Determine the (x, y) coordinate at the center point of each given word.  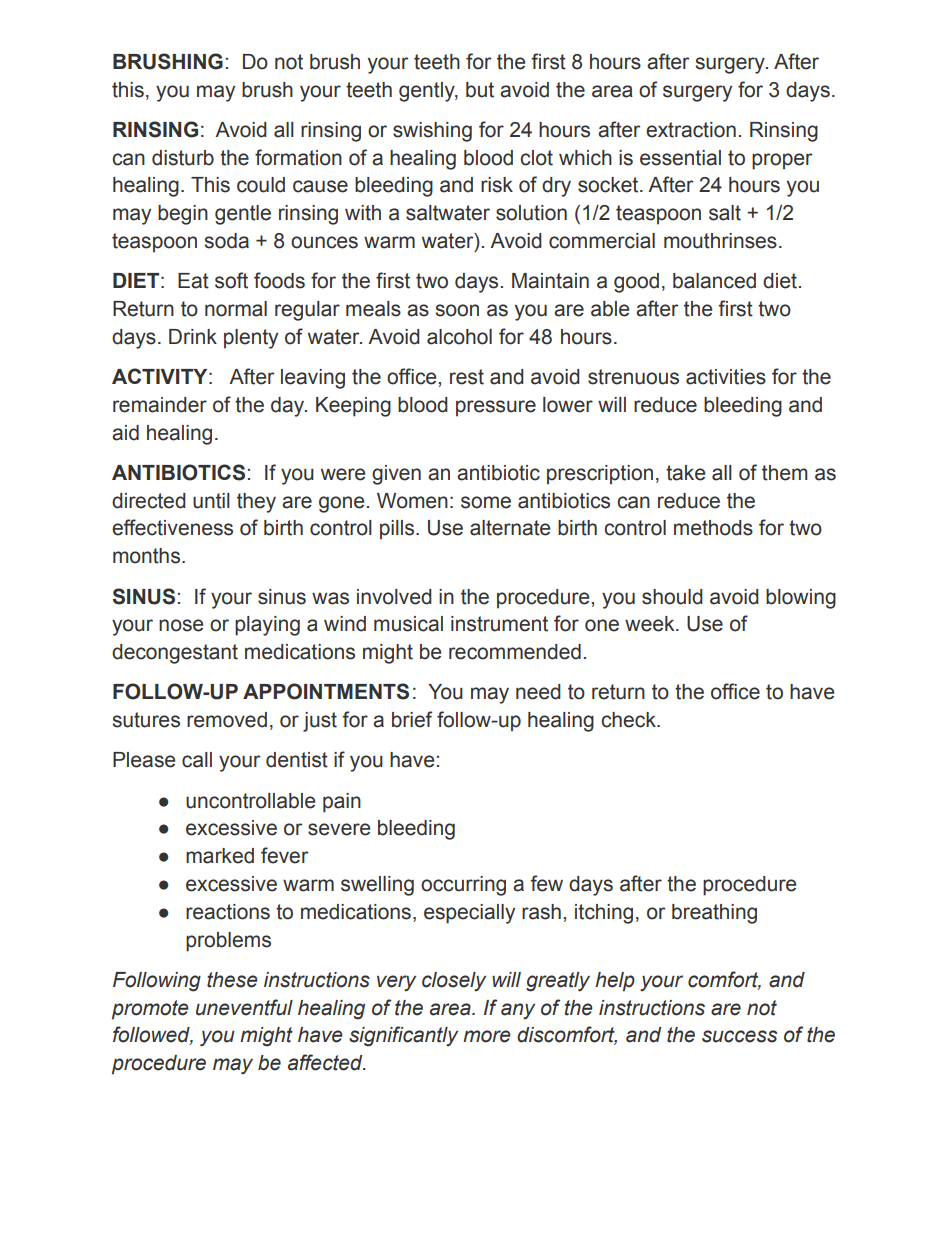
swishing (432, 132)
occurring (463, 886)
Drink (193, 336)
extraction (691, 130)
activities (726, 377)
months (146, 556)
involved (394, 597)
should (672, 597)
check (629, 720)
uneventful (244, 1007)
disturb (183, 158)
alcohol (459, 337)
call (197, 760)
